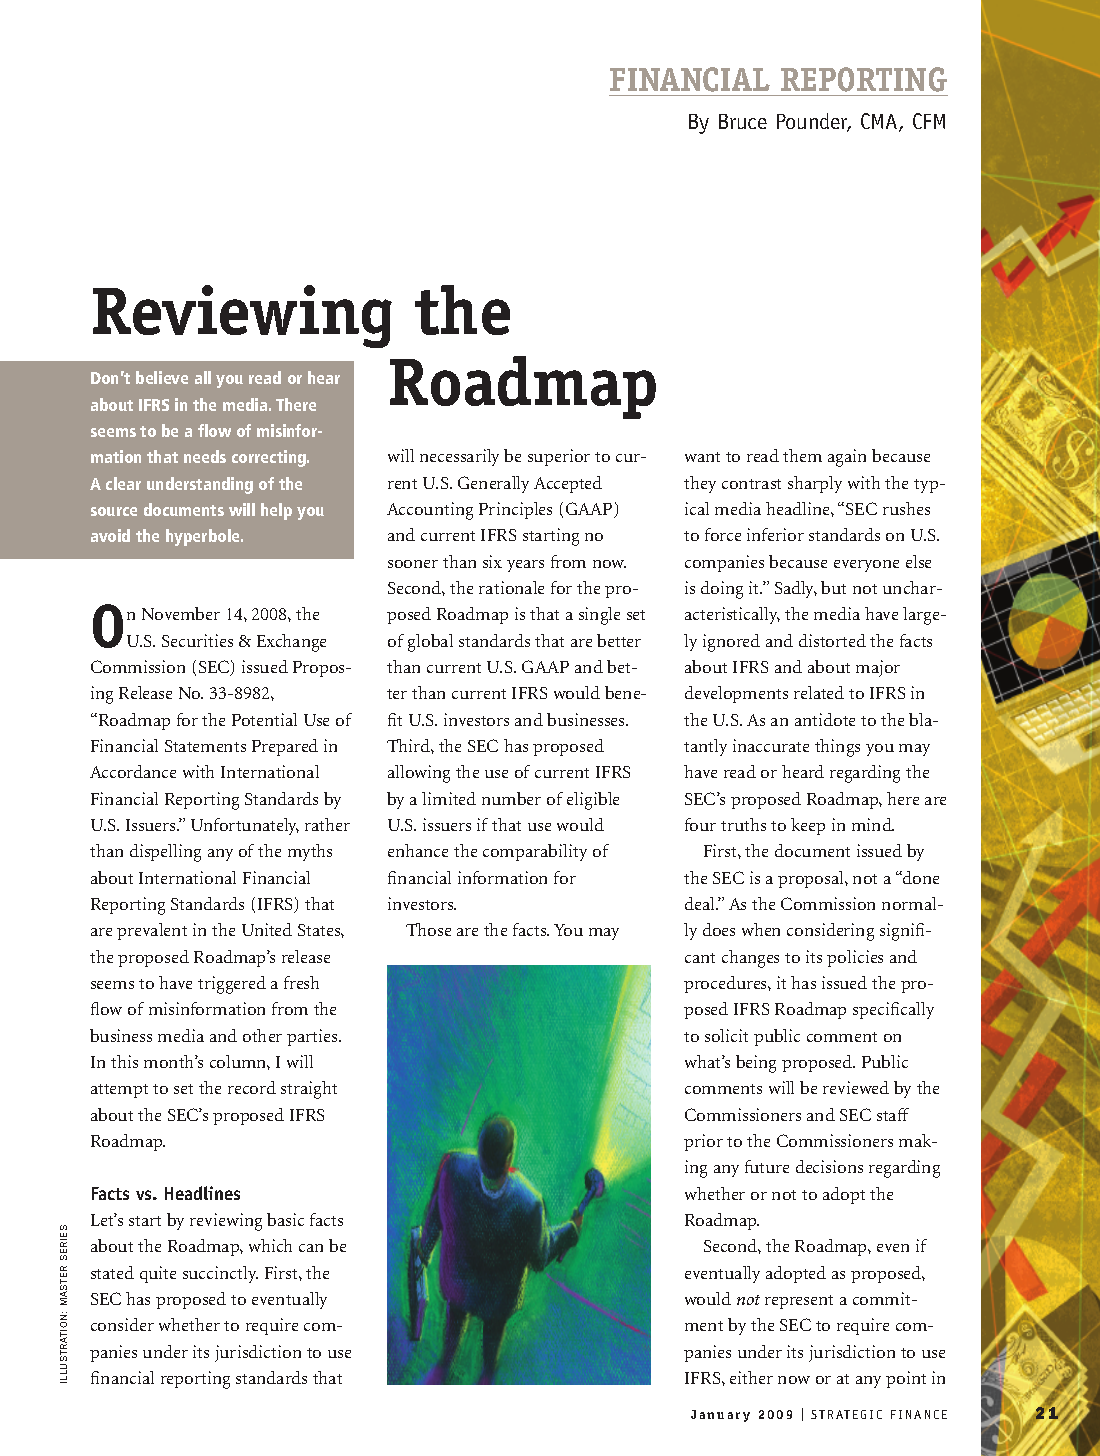 The image size is (1100, 1456). What do you see at coordinates (162, 377) in the screenshot?
I see `believe` at bounding box center [162, 377].
